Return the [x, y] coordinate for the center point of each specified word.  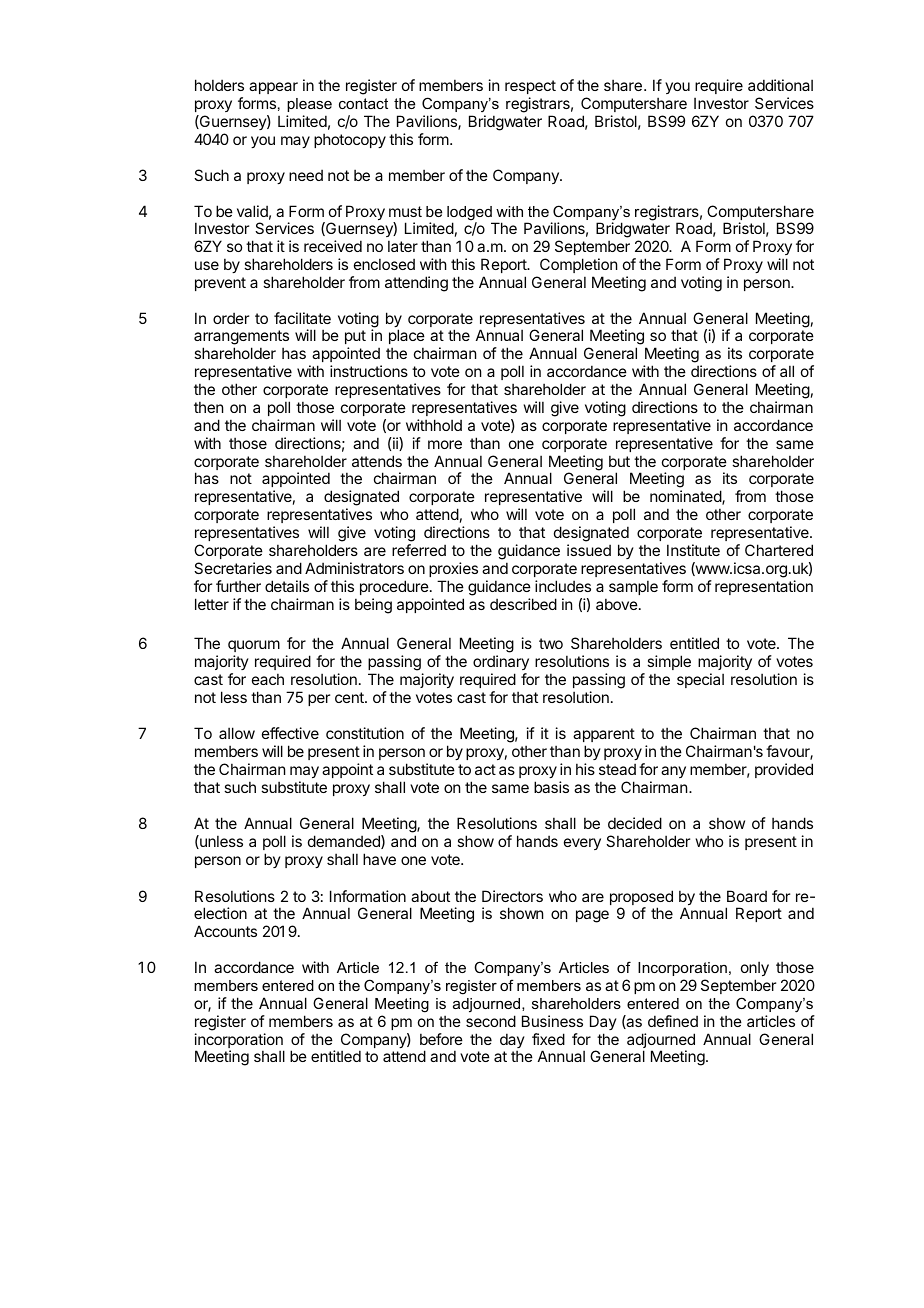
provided [784, 770]
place [407, 338]
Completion [578, 265]
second [491, 1021]
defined [673, 1021]
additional [780, 85]
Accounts [225, 931]
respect [530, 89]
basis [551, 787]
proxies [453, 569]
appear [273, 88]
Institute [693, 550]
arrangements [241, 339]
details [287, 586]
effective [290, 733]
